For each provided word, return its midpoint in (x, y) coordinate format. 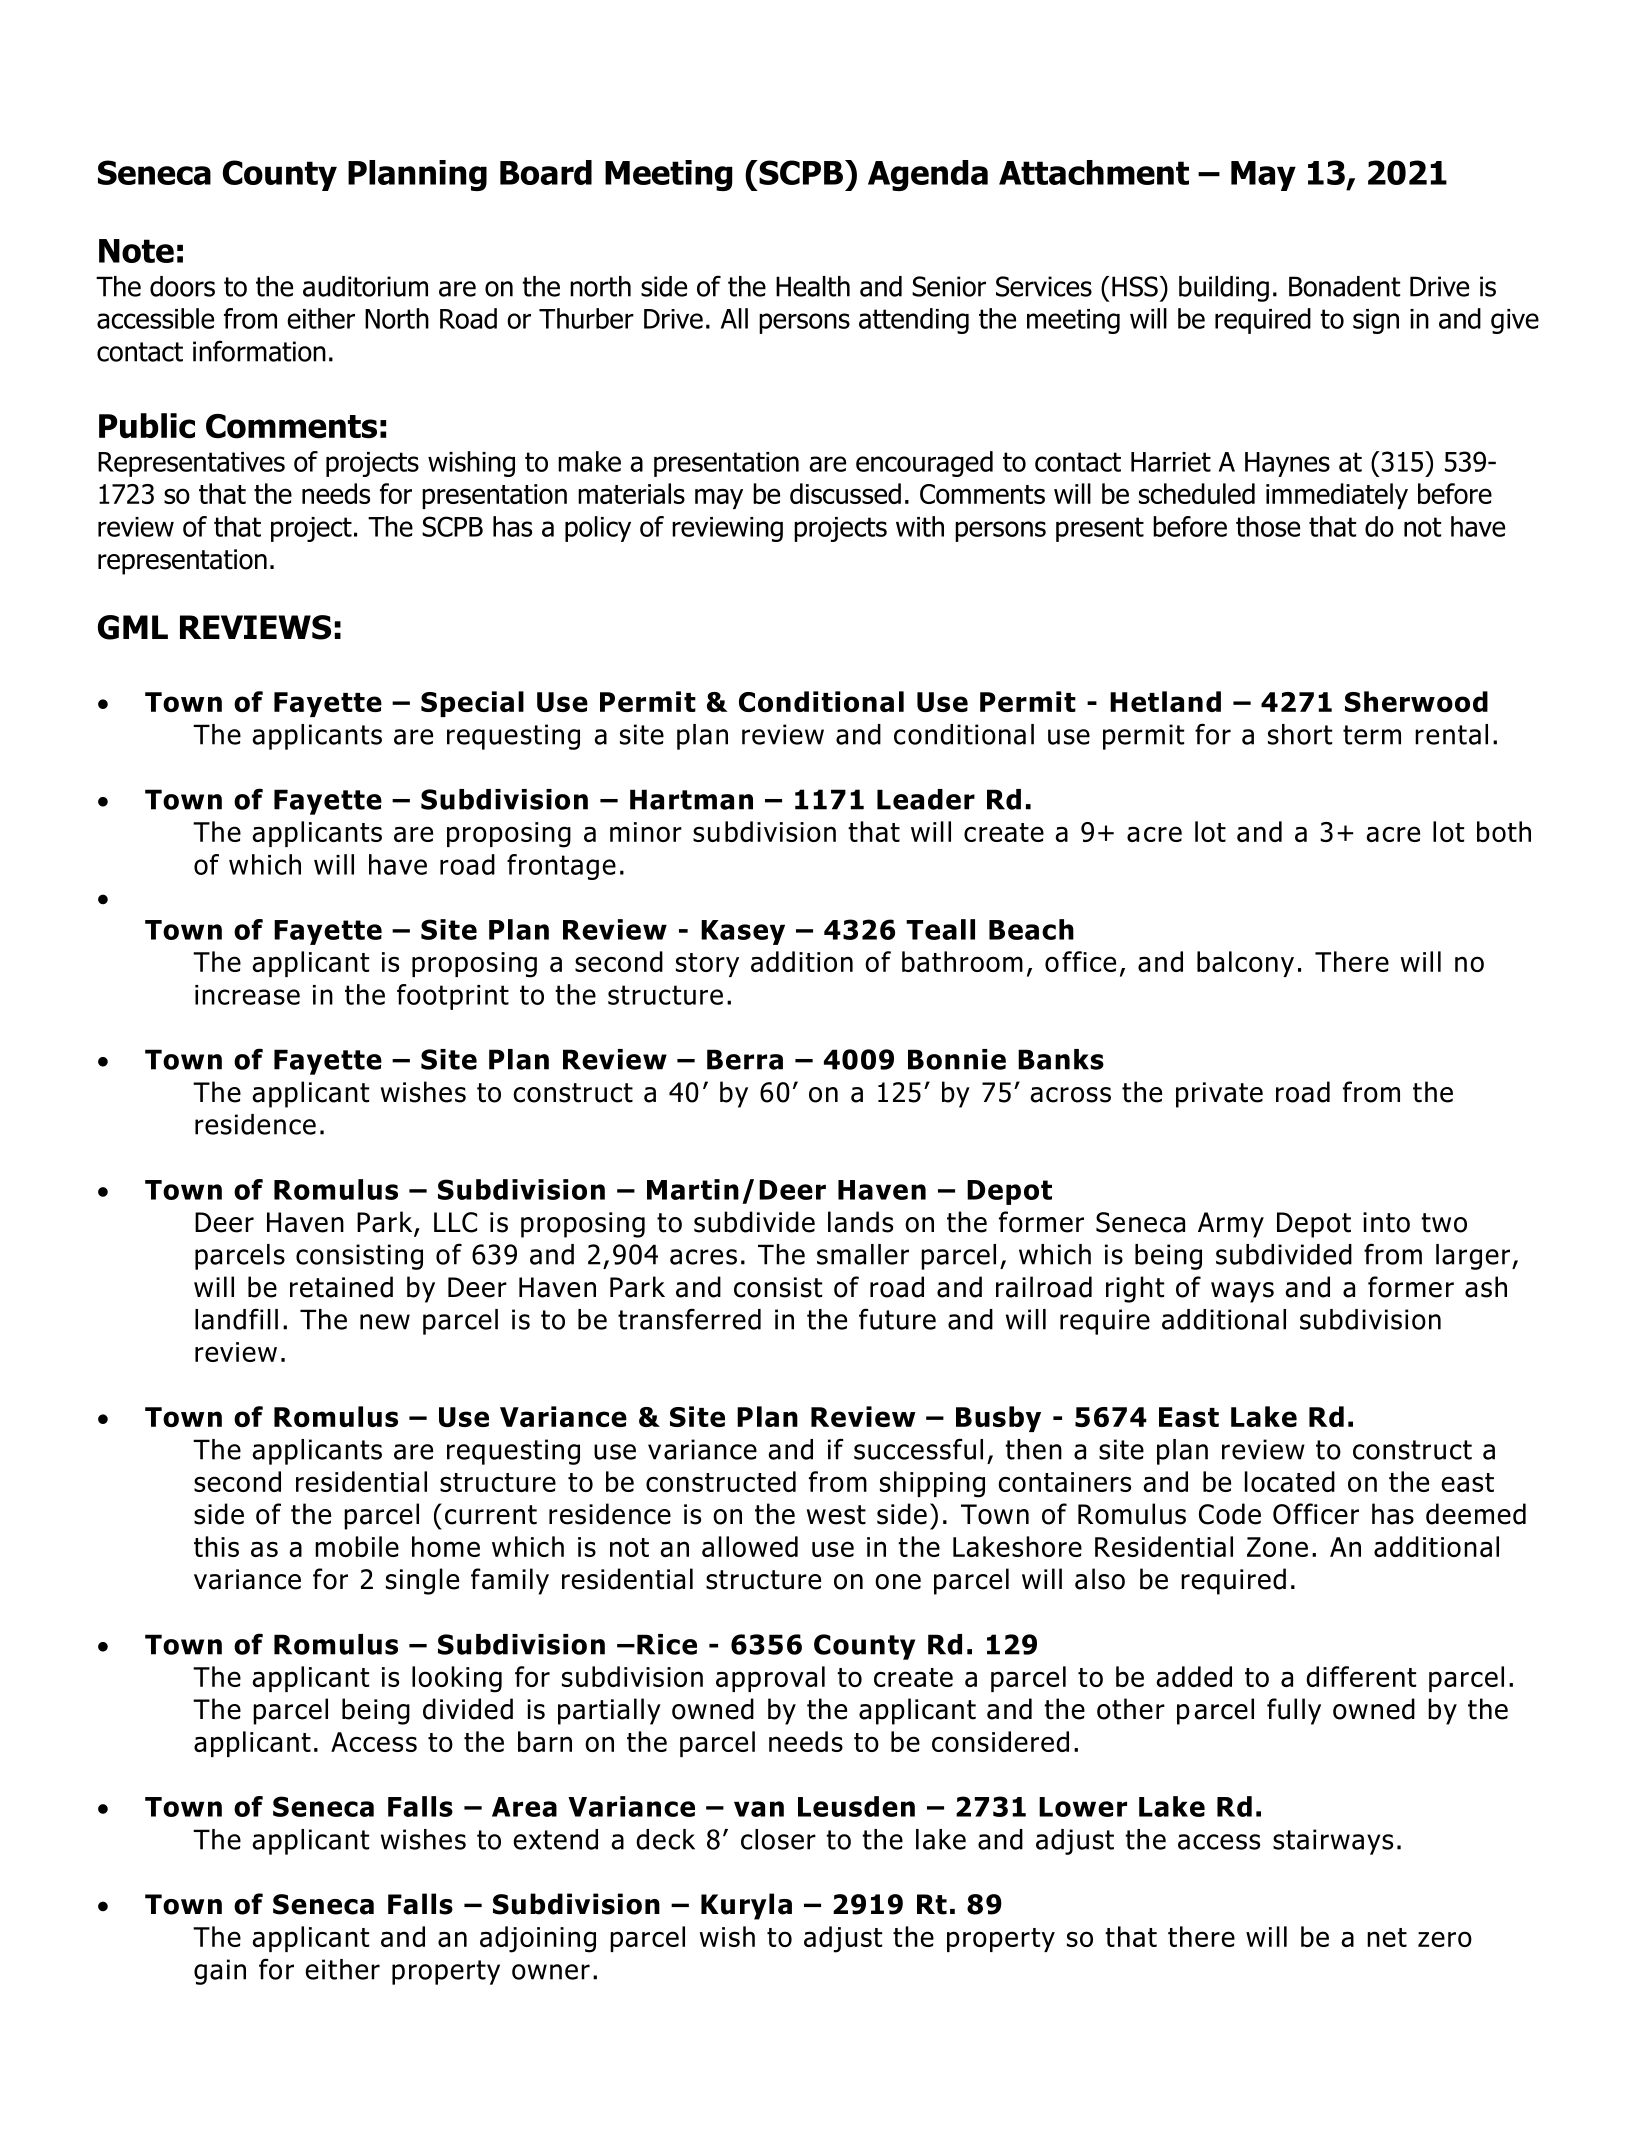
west (836, 1515)
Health (813, 286)
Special (472, 704)
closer (778, 1839)
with (920, 526)
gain (220, 1972)
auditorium (365, 286)
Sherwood (1416, 701)
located (1290, 1481)
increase (247, 995)
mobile (357, 1546)
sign (1376, 321)
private (1219, 1095)
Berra (745, 1059)
